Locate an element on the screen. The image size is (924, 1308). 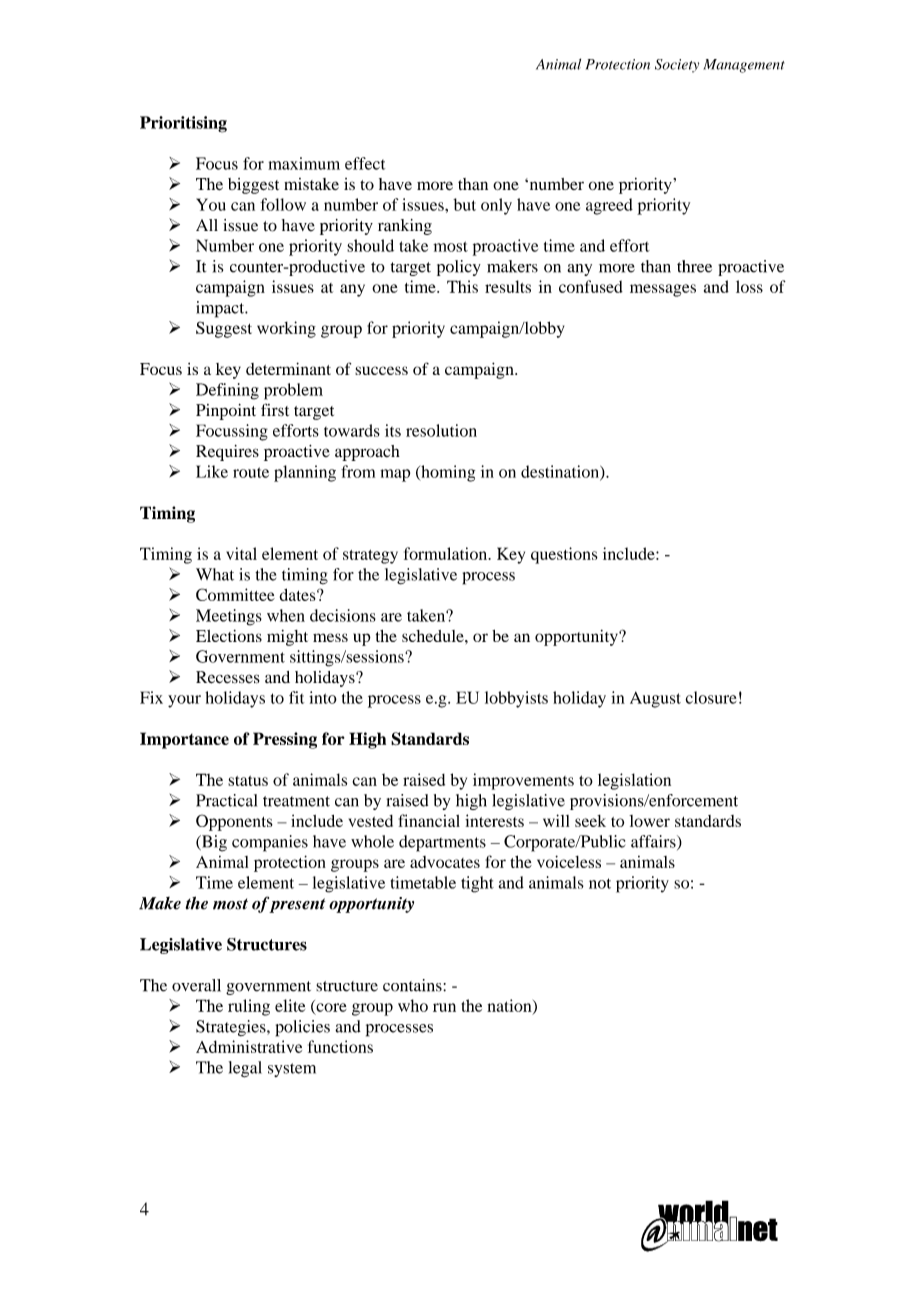
Prioritising is located at coordinates (183, 124).
